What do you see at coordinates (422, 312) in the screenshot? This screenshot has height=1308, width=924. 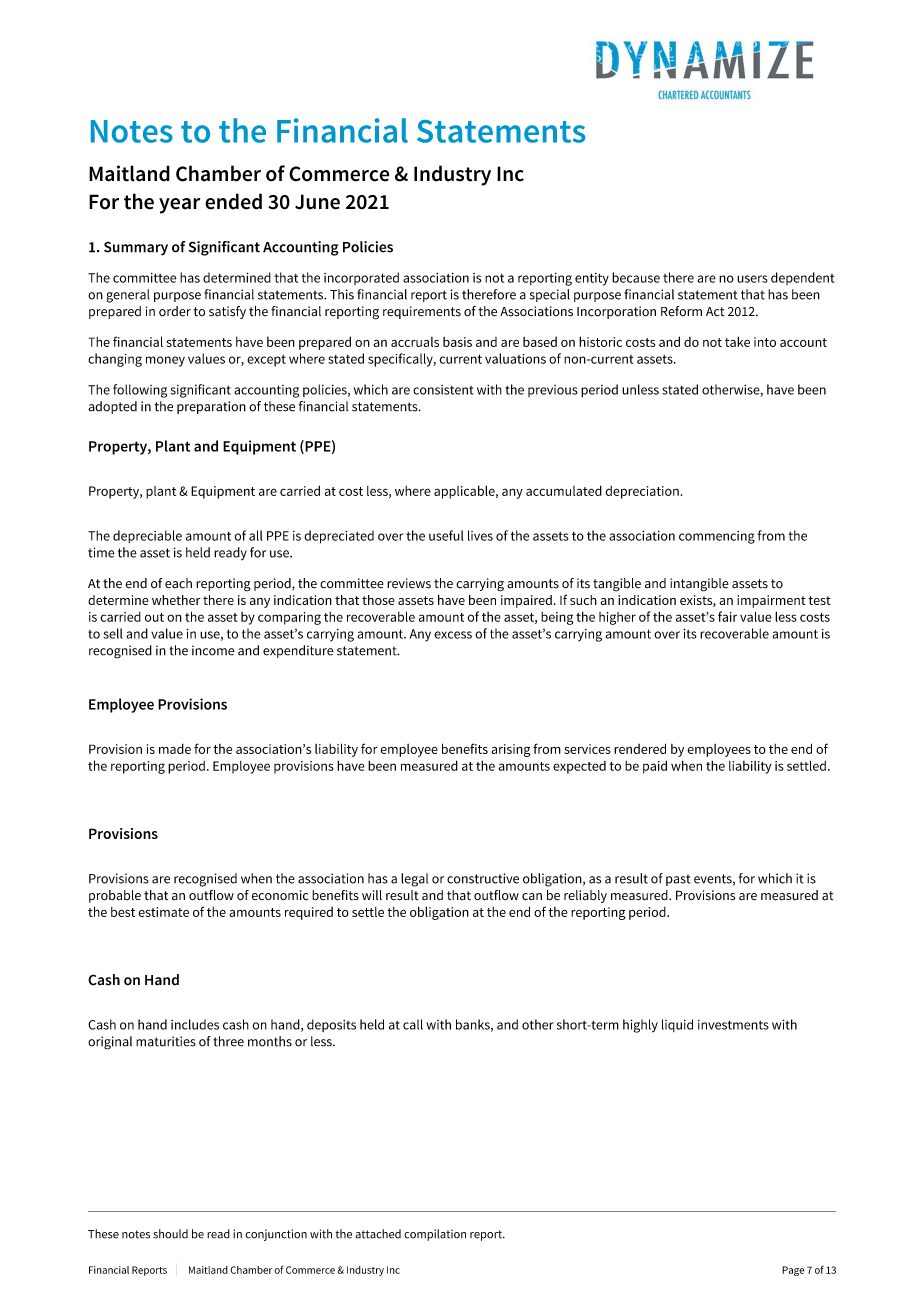 I see `requirements` at bounding box center [422, 312].
